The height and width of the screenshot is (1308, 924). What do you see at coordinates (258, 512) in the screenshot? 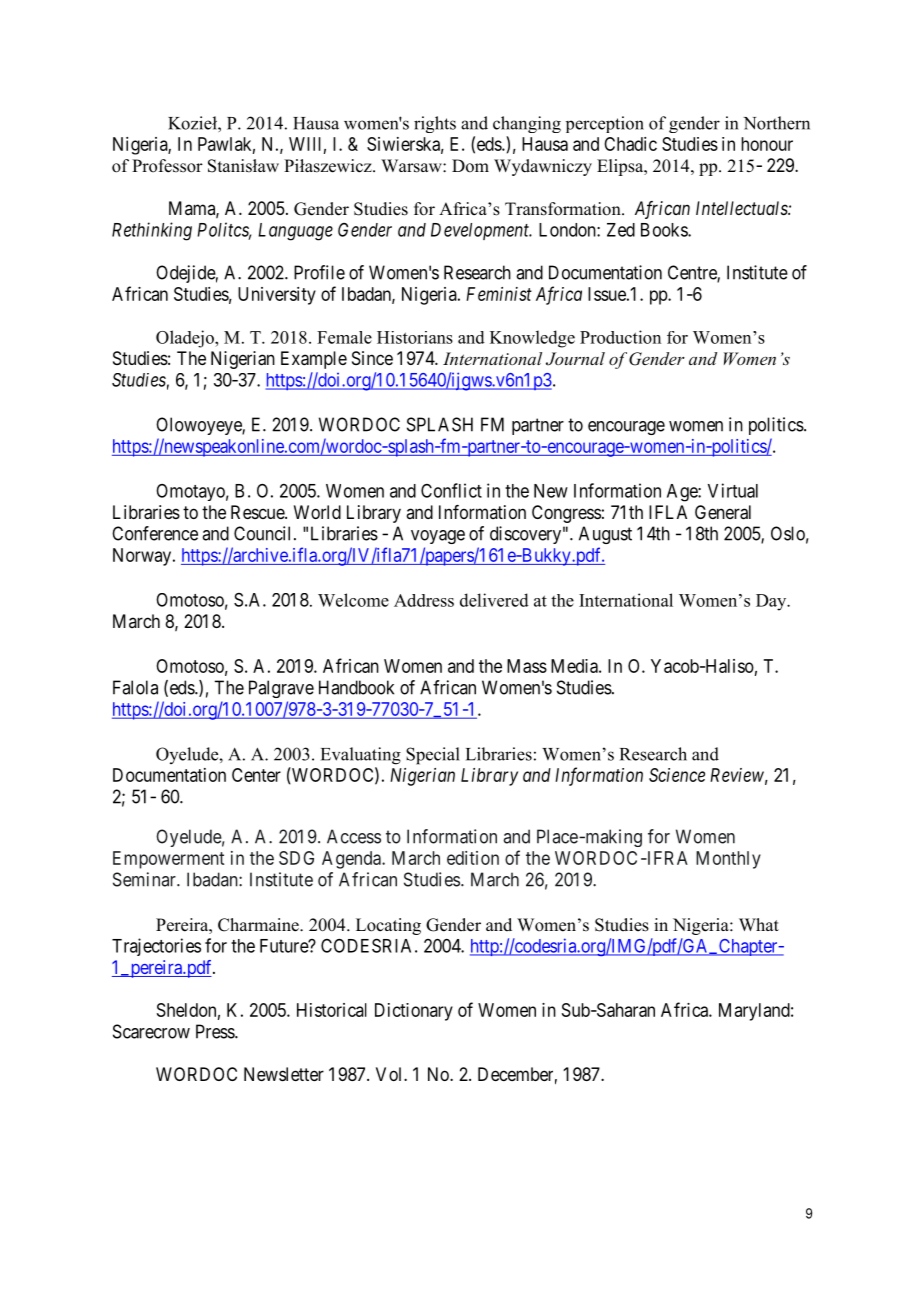
I see `Rescue` at bounding box center [258, 512].
